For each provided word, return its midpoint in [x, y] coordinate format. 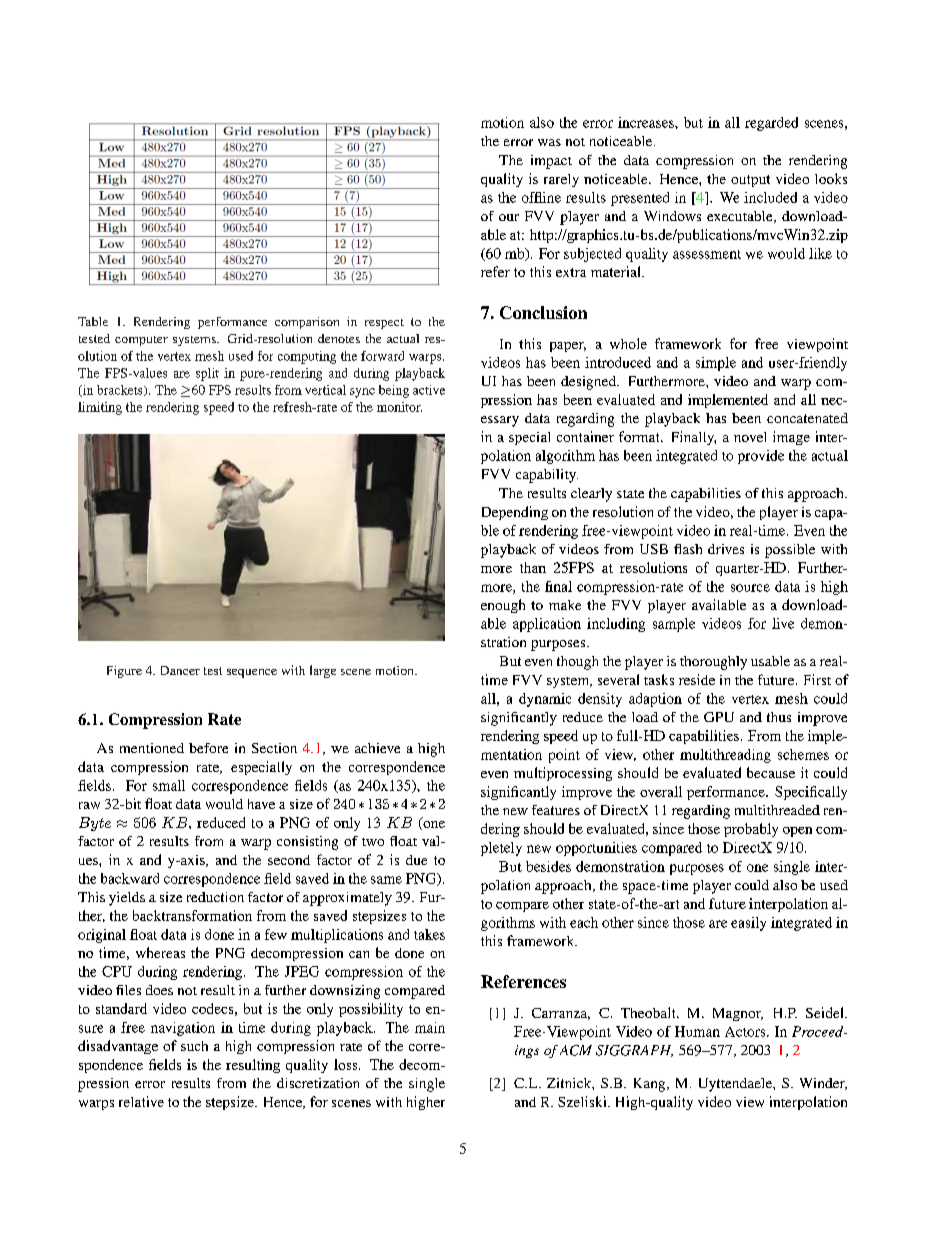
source [750, 588]
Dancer [180, 670]
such [194, 1046]
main [430, 1027]
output [750, 181]
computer [141, 341]
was [549, 142]
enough [503, 606]
